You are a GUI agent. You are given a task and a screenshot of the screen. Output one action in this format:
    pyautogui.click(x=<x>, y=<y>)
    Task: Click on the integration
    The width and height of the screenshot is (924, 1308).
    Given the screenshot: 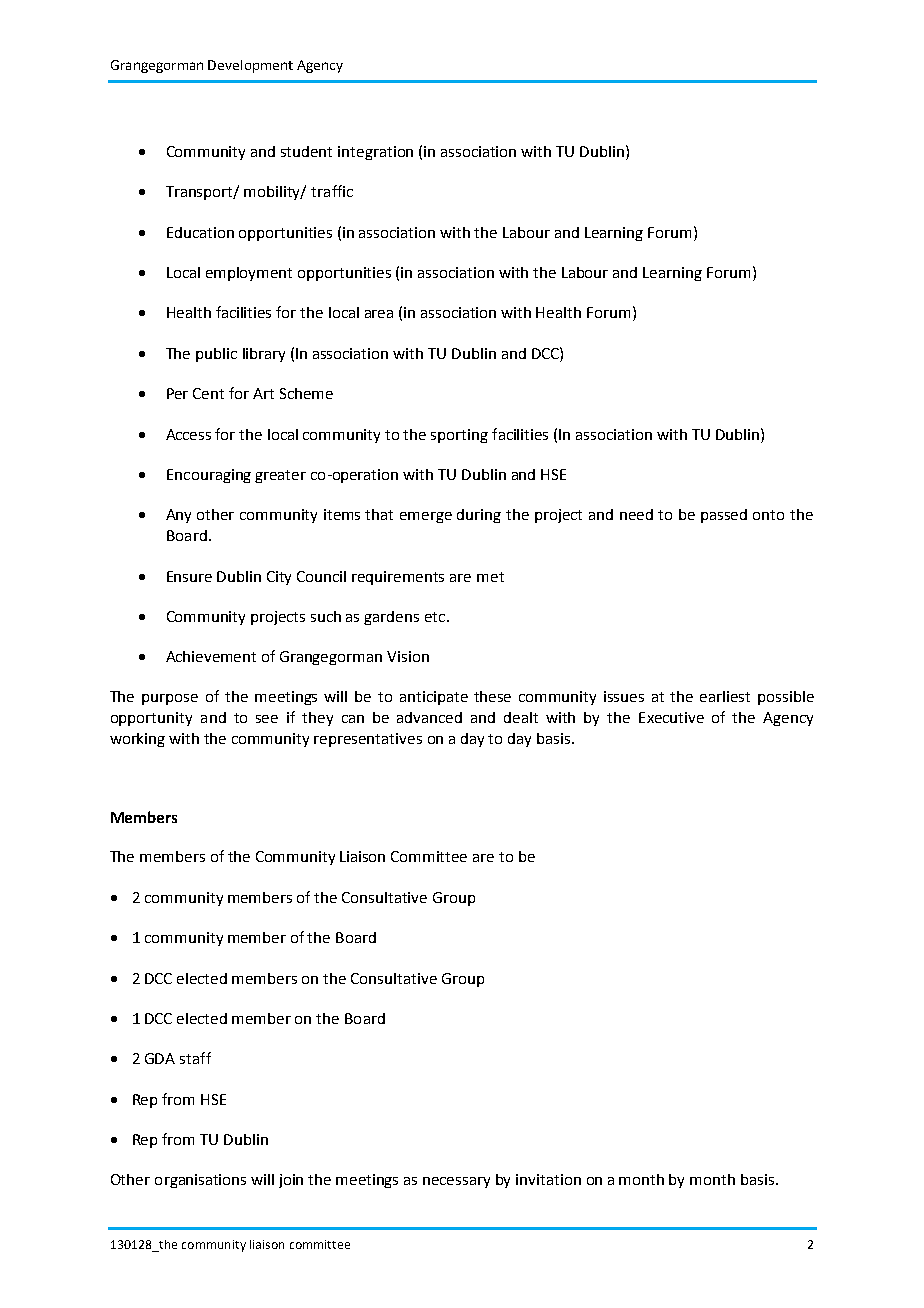 What is the action you would take?
    pyautogui.click(x=375, y=153)
